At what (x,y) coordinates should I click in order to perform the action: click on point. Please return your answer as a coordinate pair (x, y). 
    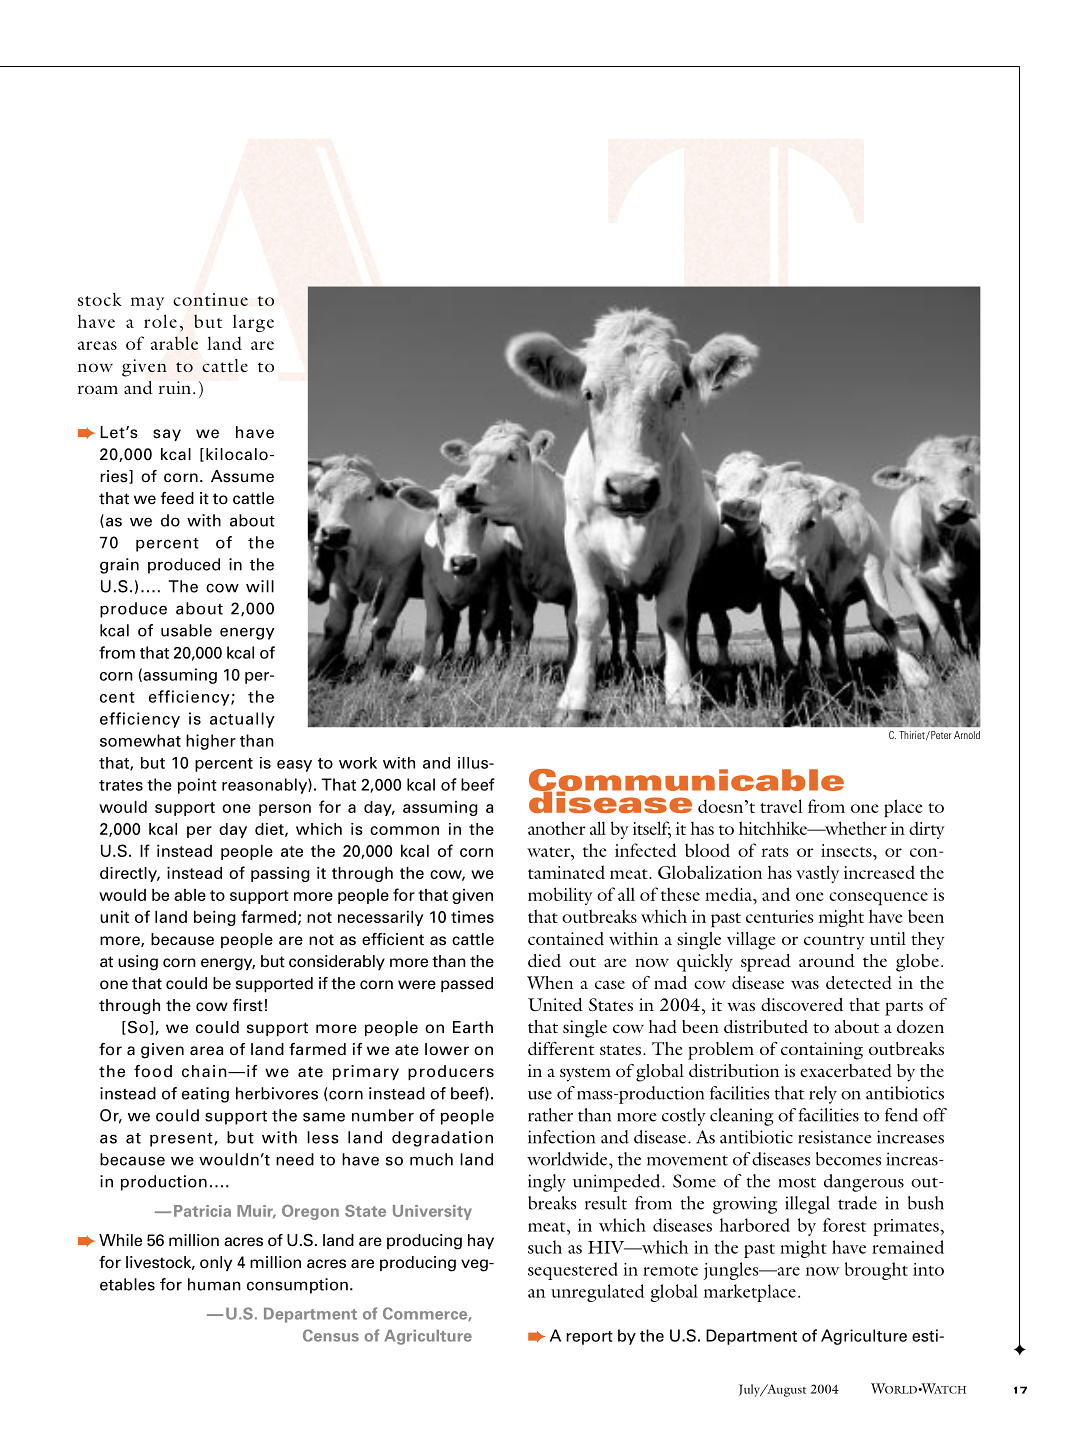
    Looking at the image, I should click on (197, 786).
